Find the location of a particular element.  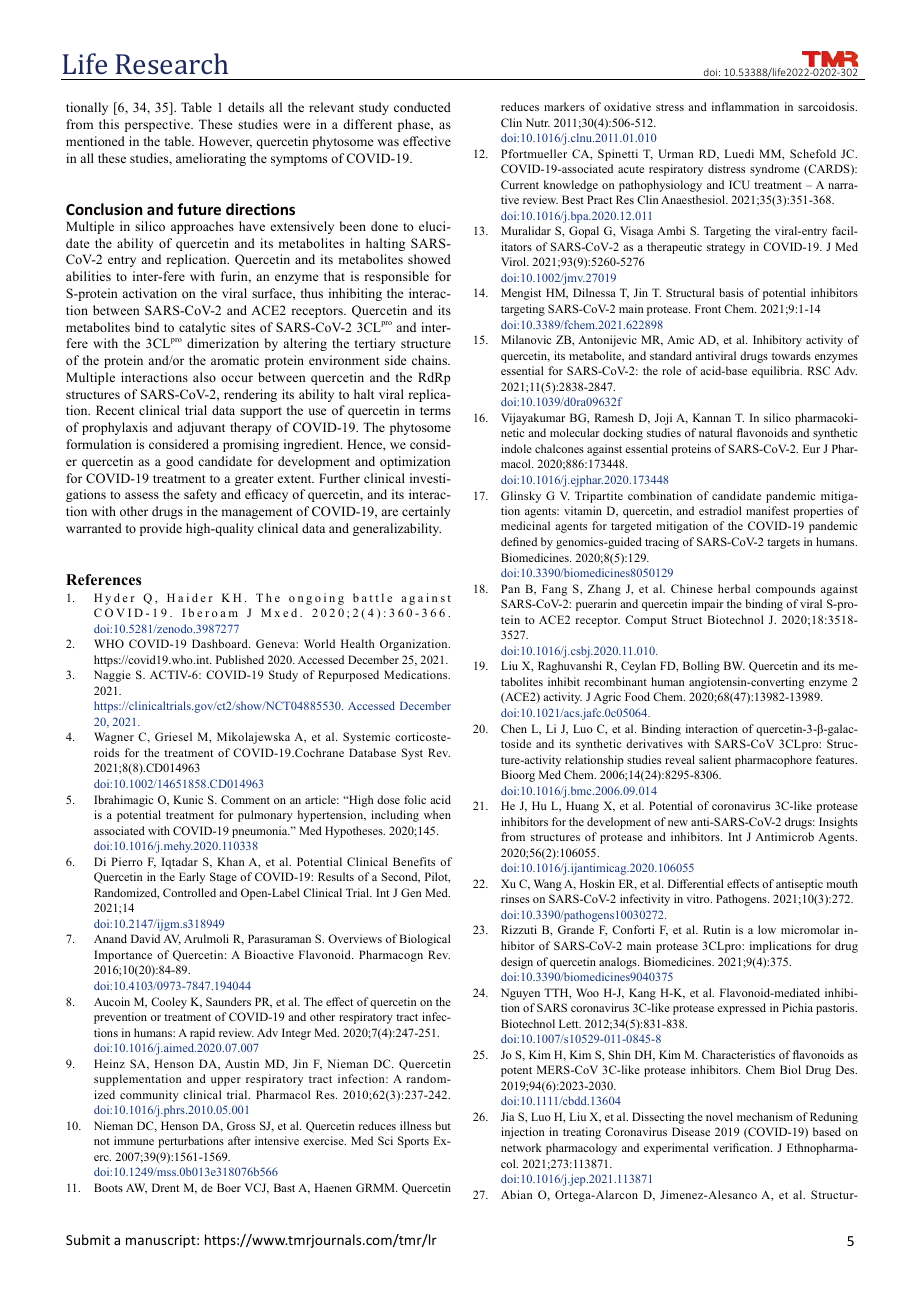

Research is located at coordinates (172, 63).
